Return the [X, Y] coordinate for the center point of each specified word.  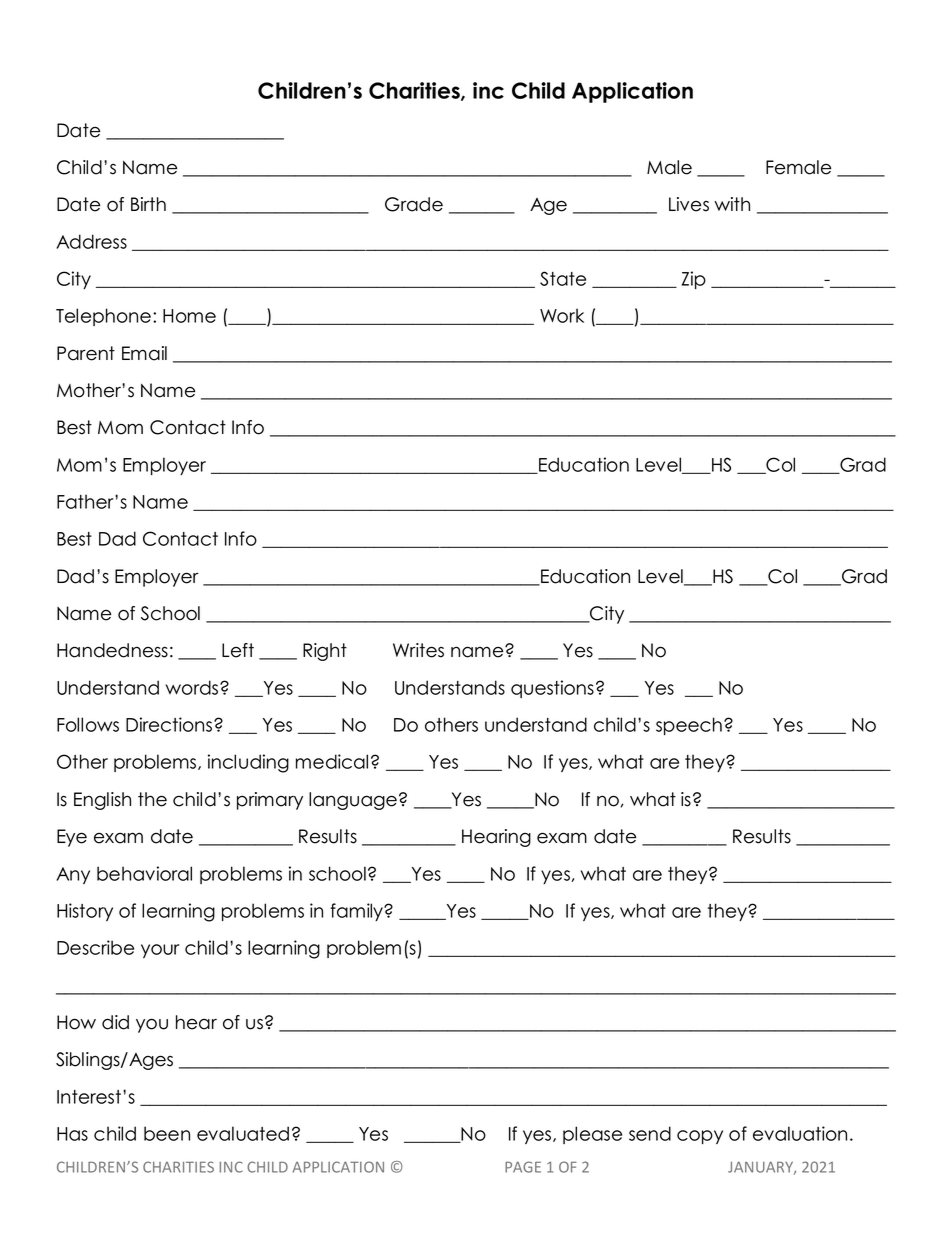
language [353, 801]
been [167, 1133]
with [732, 204]
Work [562, 315]
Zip [693, 280]
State [563, 278]
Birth [148, 204]
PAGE [523, 1167]
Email [144, 353]
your [160, 951]
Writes [418, 650]
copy [700, 1137]
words [193, 687]
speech [689, 726]
